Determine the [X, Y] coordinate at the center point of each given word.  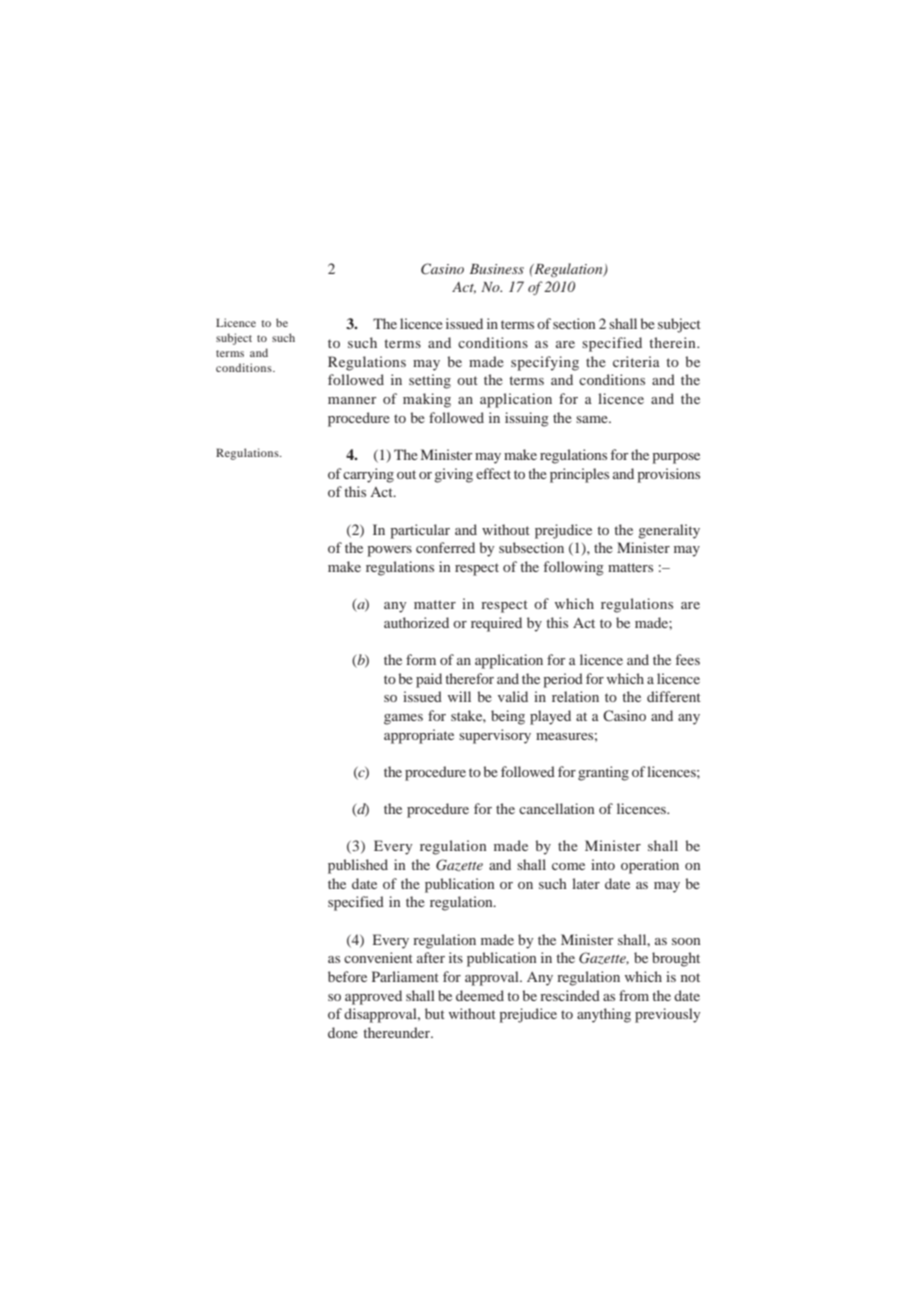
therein [673, 342]
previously [667, 1015]
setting [430, 381]
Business [497, 269]
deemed [480, 995]
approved [373, 997]
